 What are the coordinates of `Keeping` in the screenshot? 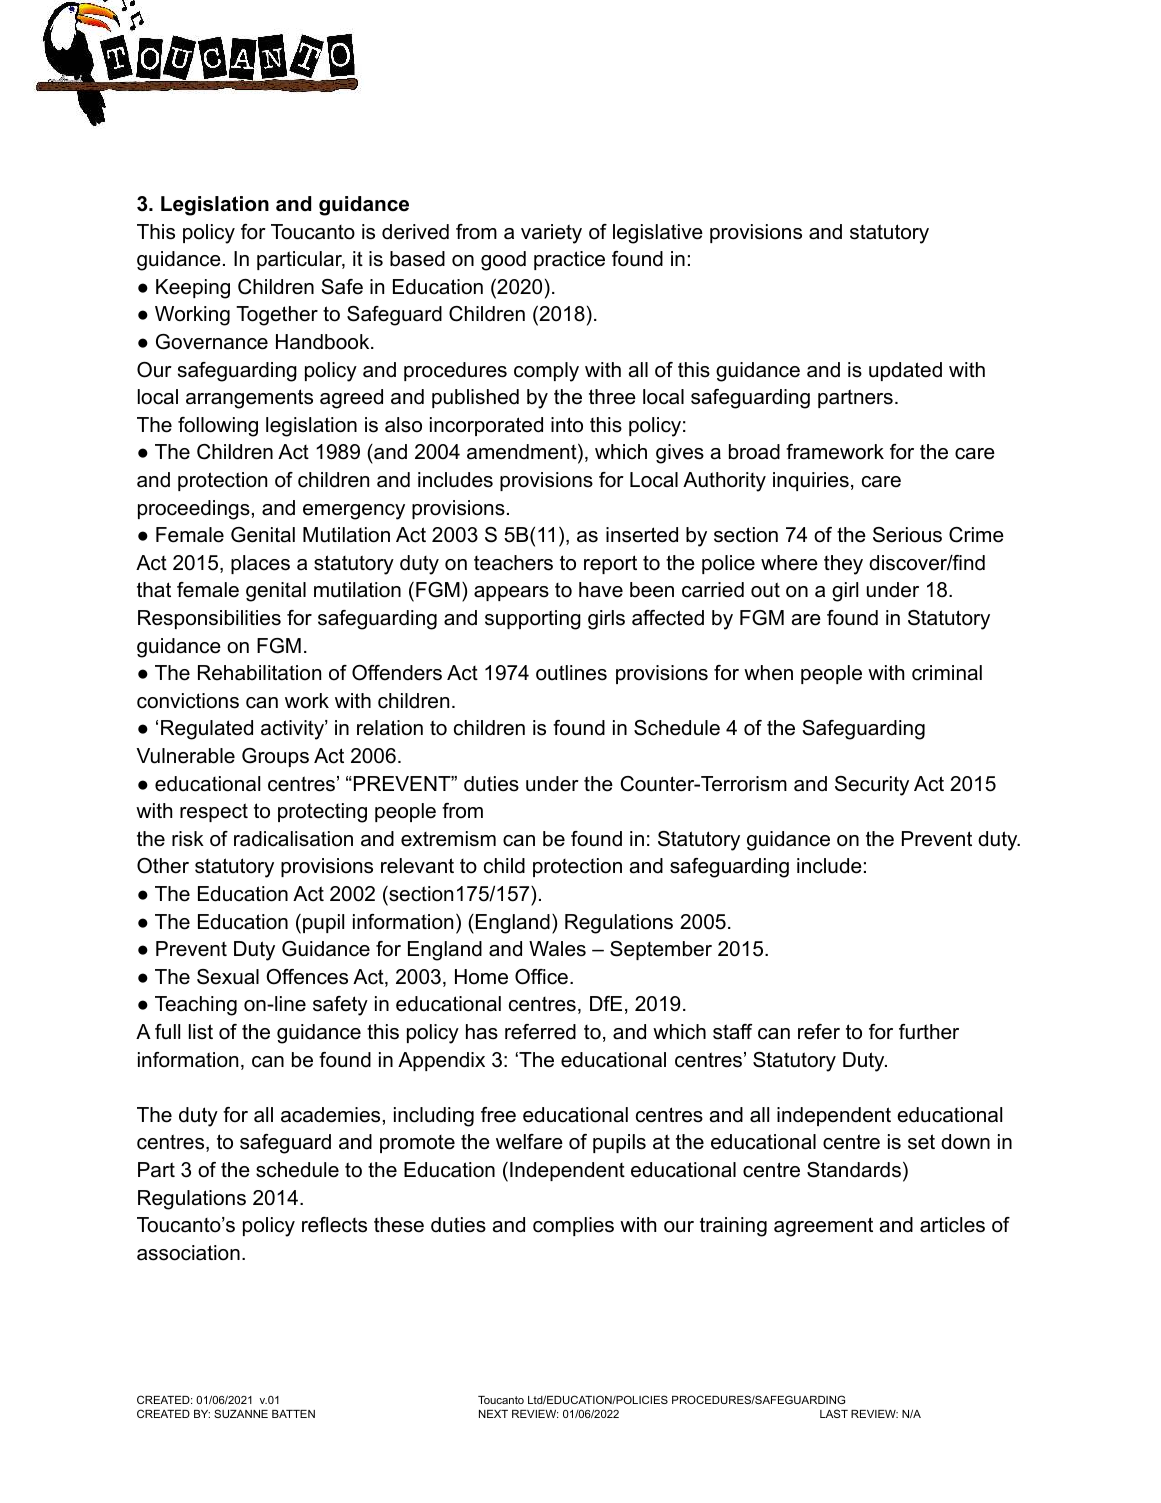 It's located at (193, 289).
